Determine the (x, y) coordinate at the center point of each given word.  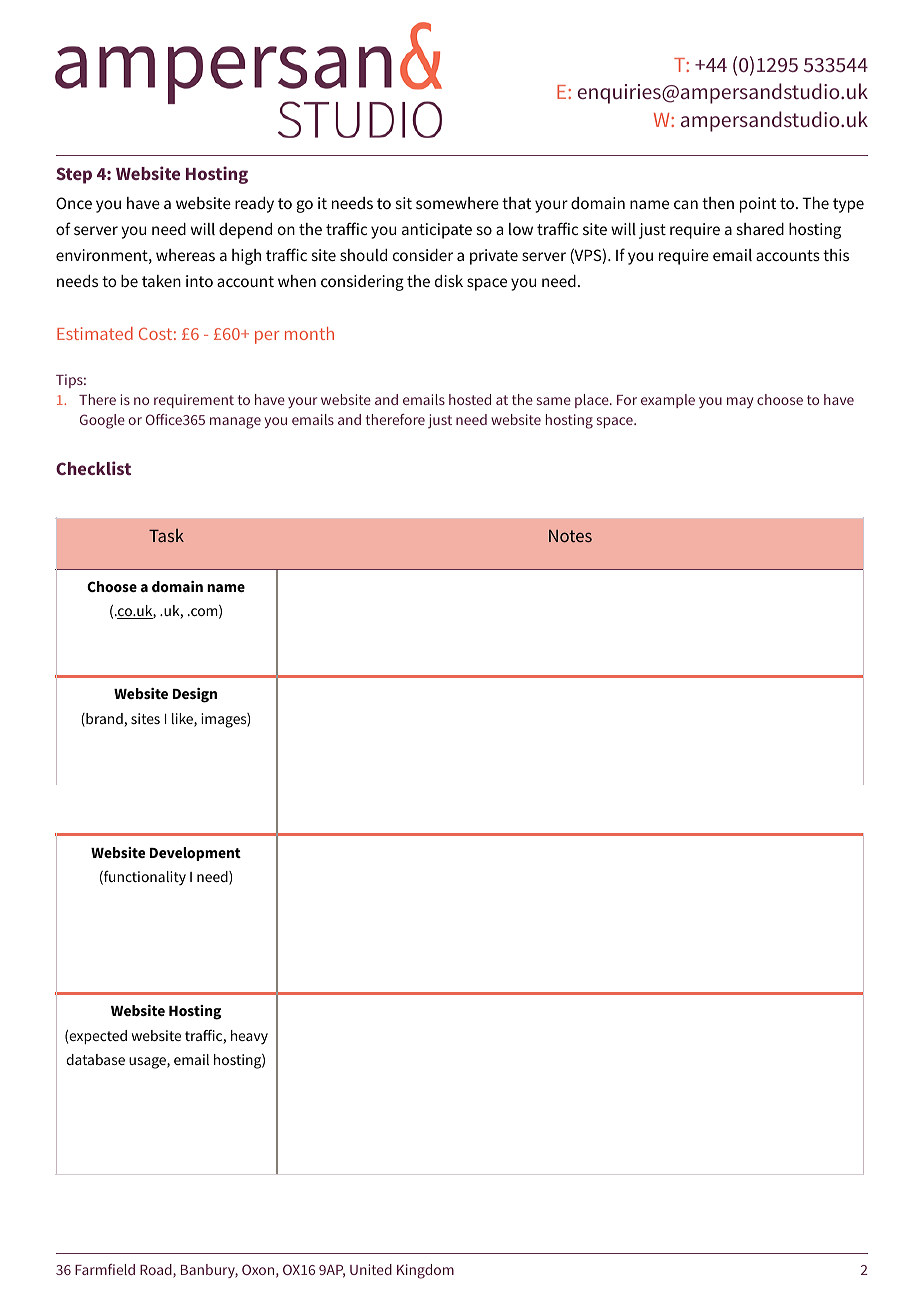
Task (166, 535)
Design (195, 695)
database (95, 1059)
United (371, 1269)
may (740, 402)
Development (195, 854)
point (758, 205)
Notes (570, 536)
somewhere (457, 203)
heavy (249, 1037)
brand (104, 720)
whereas (185, 255)
